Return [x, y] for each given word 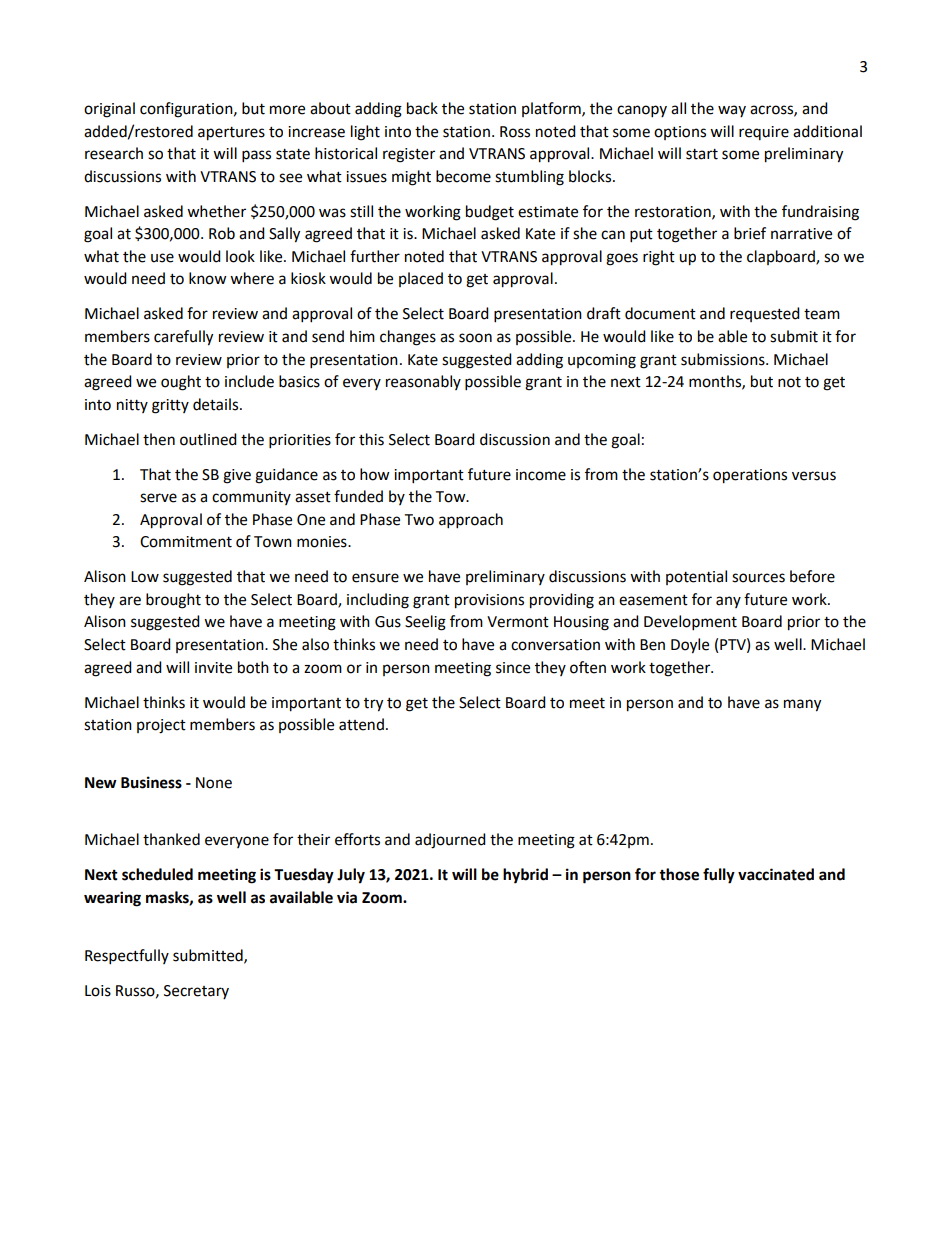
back [422, 108]
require [764, 133]
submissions [724, 359]
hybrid [525, 876]
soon [475, 338]
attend [361, 724]
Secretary [196, 992]
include [249, 381]
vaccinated [776, 874]
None [214, 783]
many [802, 705]
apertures [231, 134]
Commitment [186, 542]
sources [758, 578]
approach [471, 521]
